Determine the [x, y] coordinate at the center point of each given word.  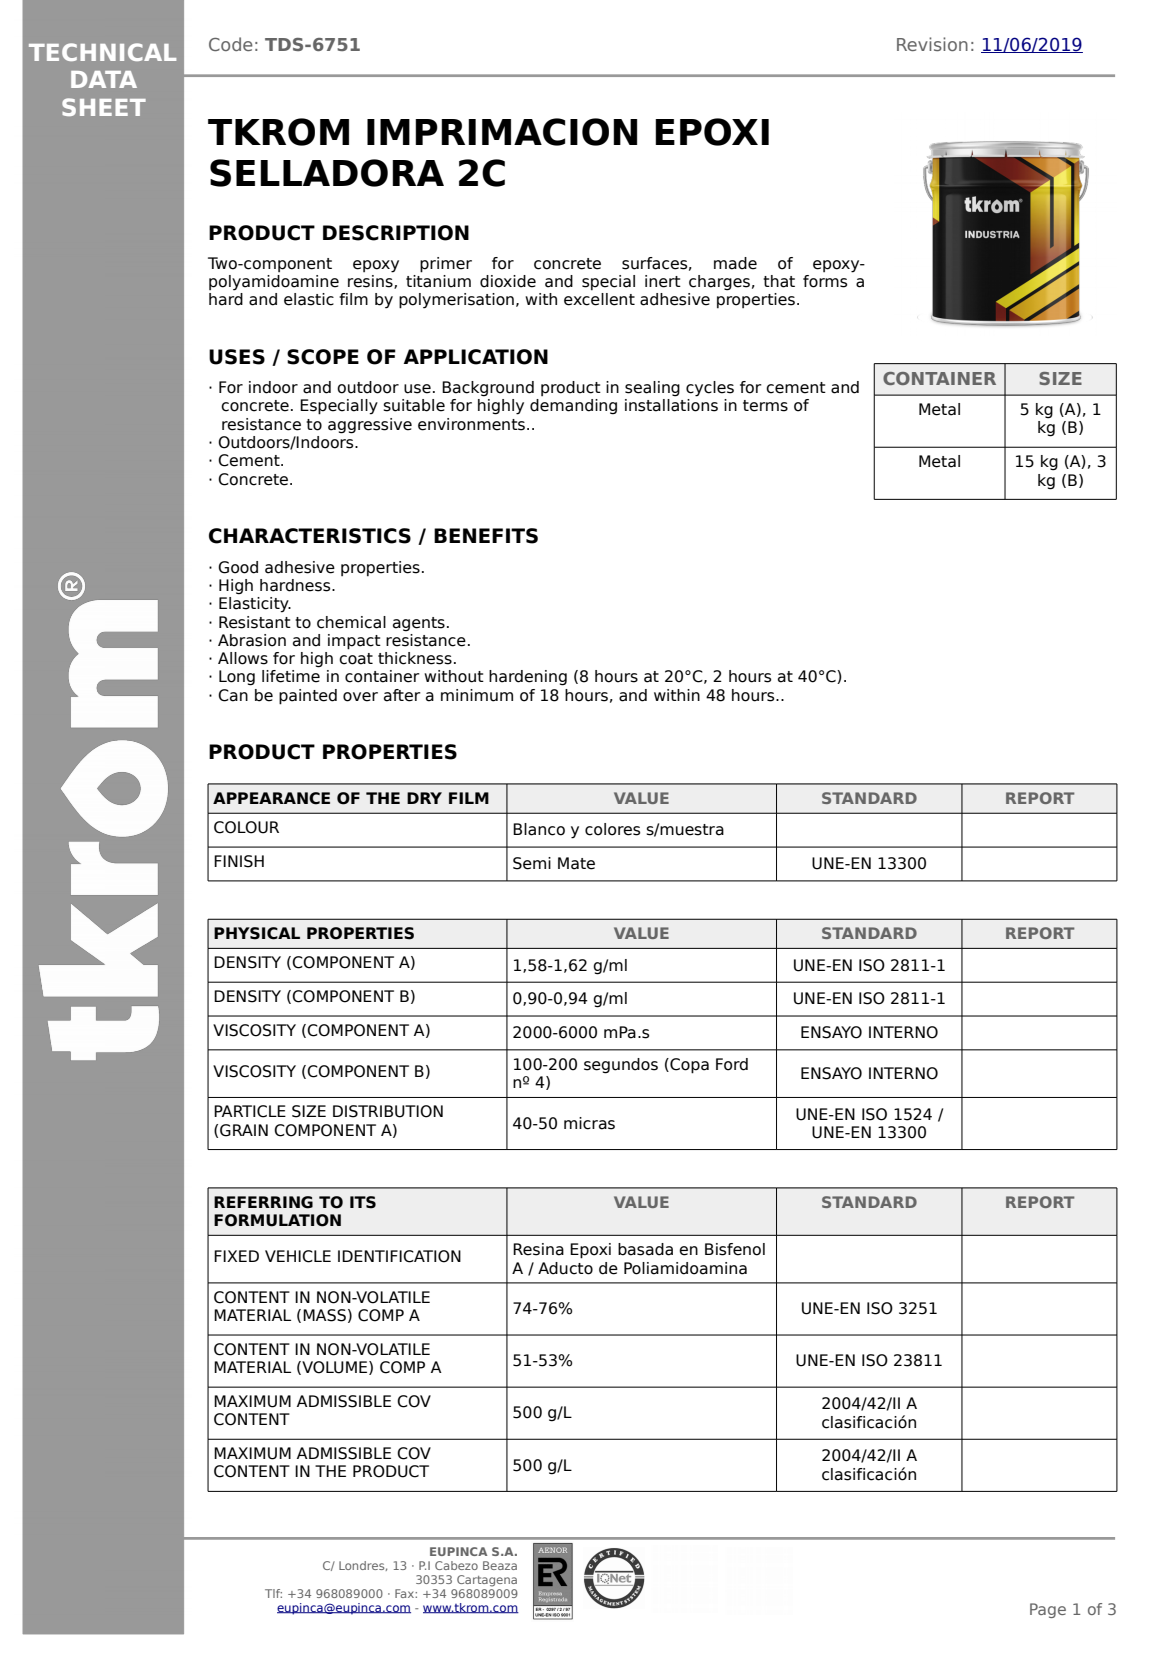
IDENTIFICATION [399, 1256]
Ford [732, 1064]
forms [825, 281]
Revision [932, 44]
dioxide [508, 281]
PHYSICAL [257, 933]
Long [237, 678]
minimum [477, 695]
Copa [688, 1066]
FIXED [236, 1256]
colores [612, 829]
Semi [532, 863]
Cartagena [487, 1581]
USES [237, 357]
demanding [573, 407]
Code [231, 44]
